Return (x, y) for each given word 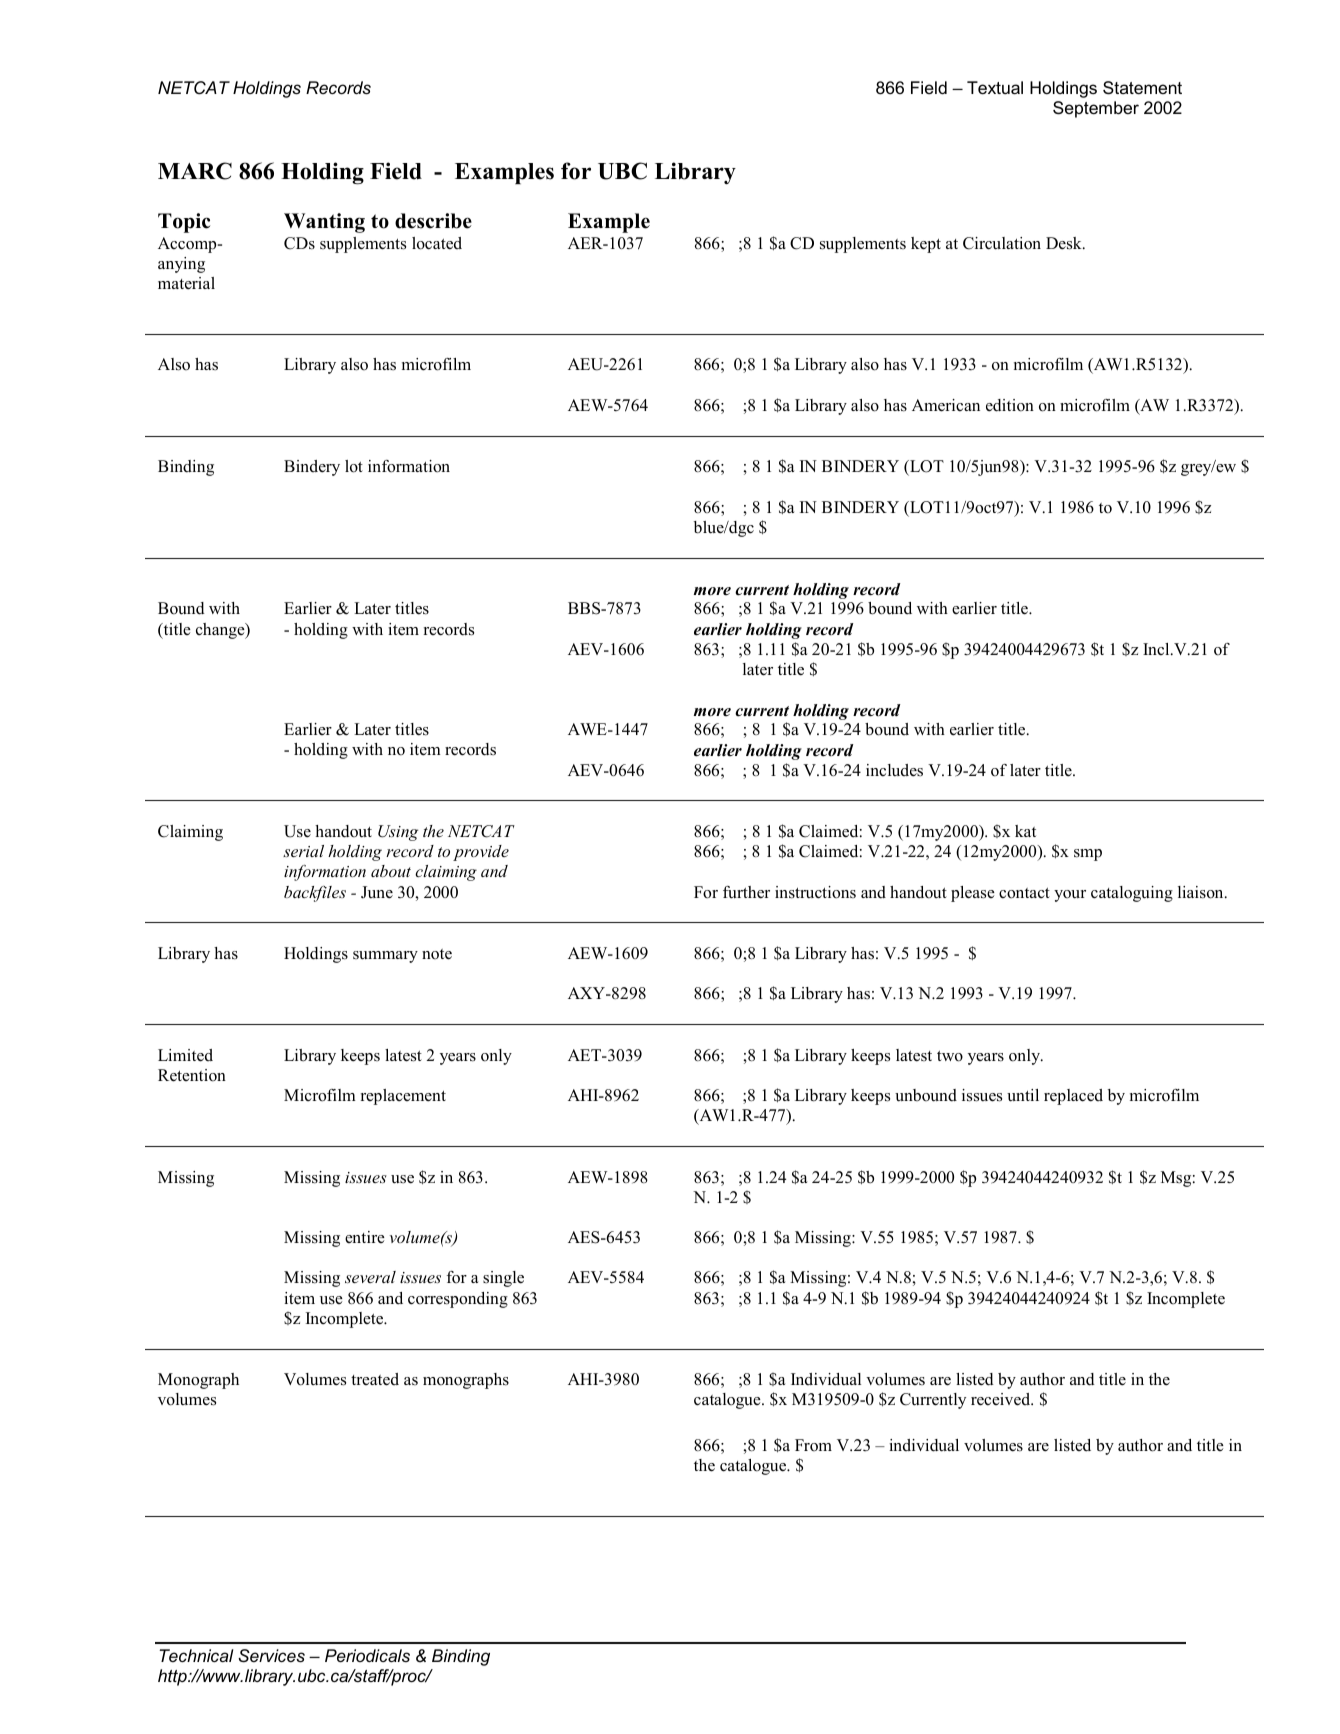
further (746, 892)
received (1002, 1399)
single (503, 1279)
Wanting (324, 223)
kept (926, 245)
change (221, 631)
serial (303, 851)
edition (1010, 405)
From (813, 1445)
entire (365, 1237)
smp (1088, 855)
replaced (1073, 1097)
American (946, 405)
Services (271, 1656)
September (1096, 109)
